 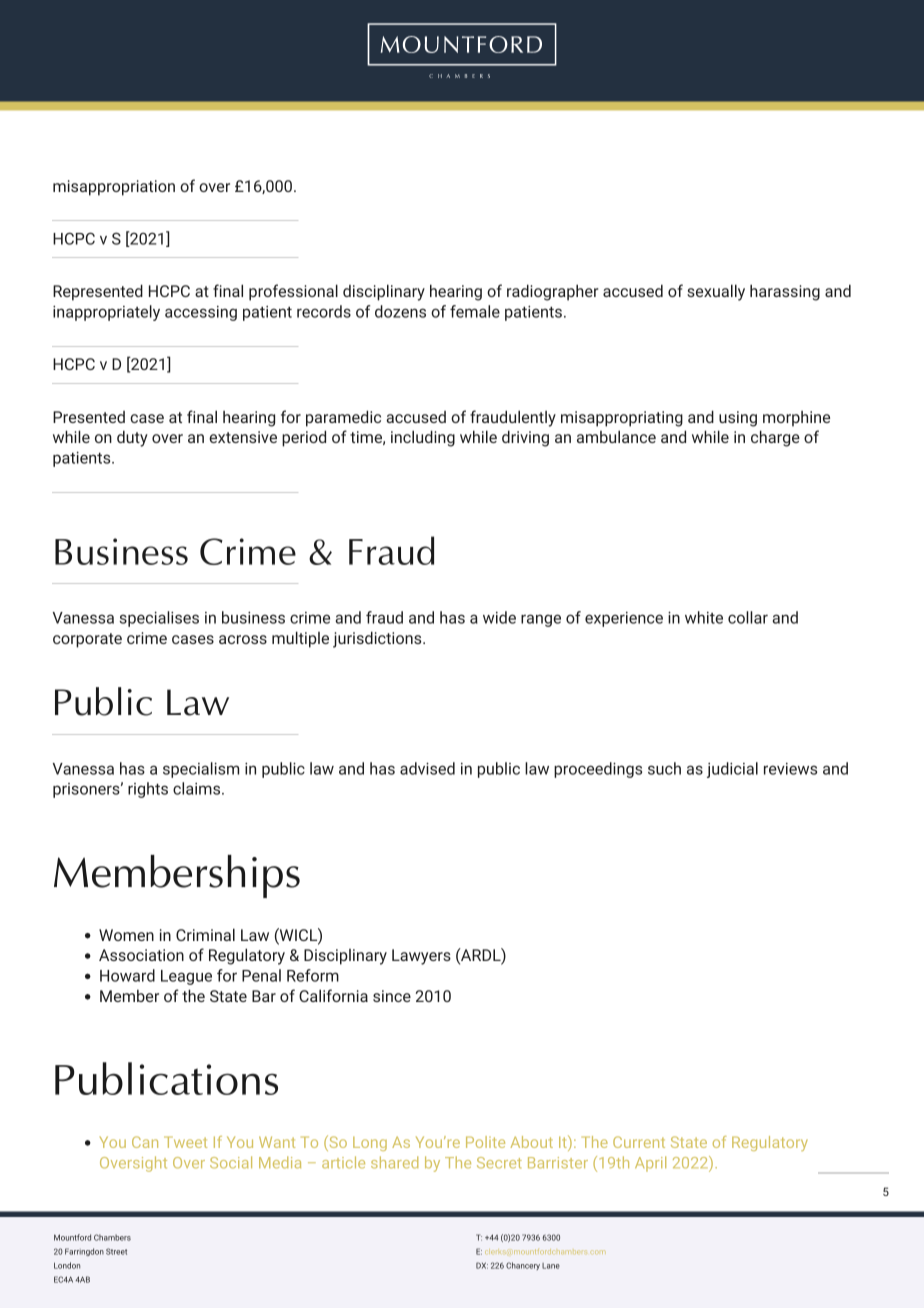 I want to click on including, so click(x=423, y=438).
